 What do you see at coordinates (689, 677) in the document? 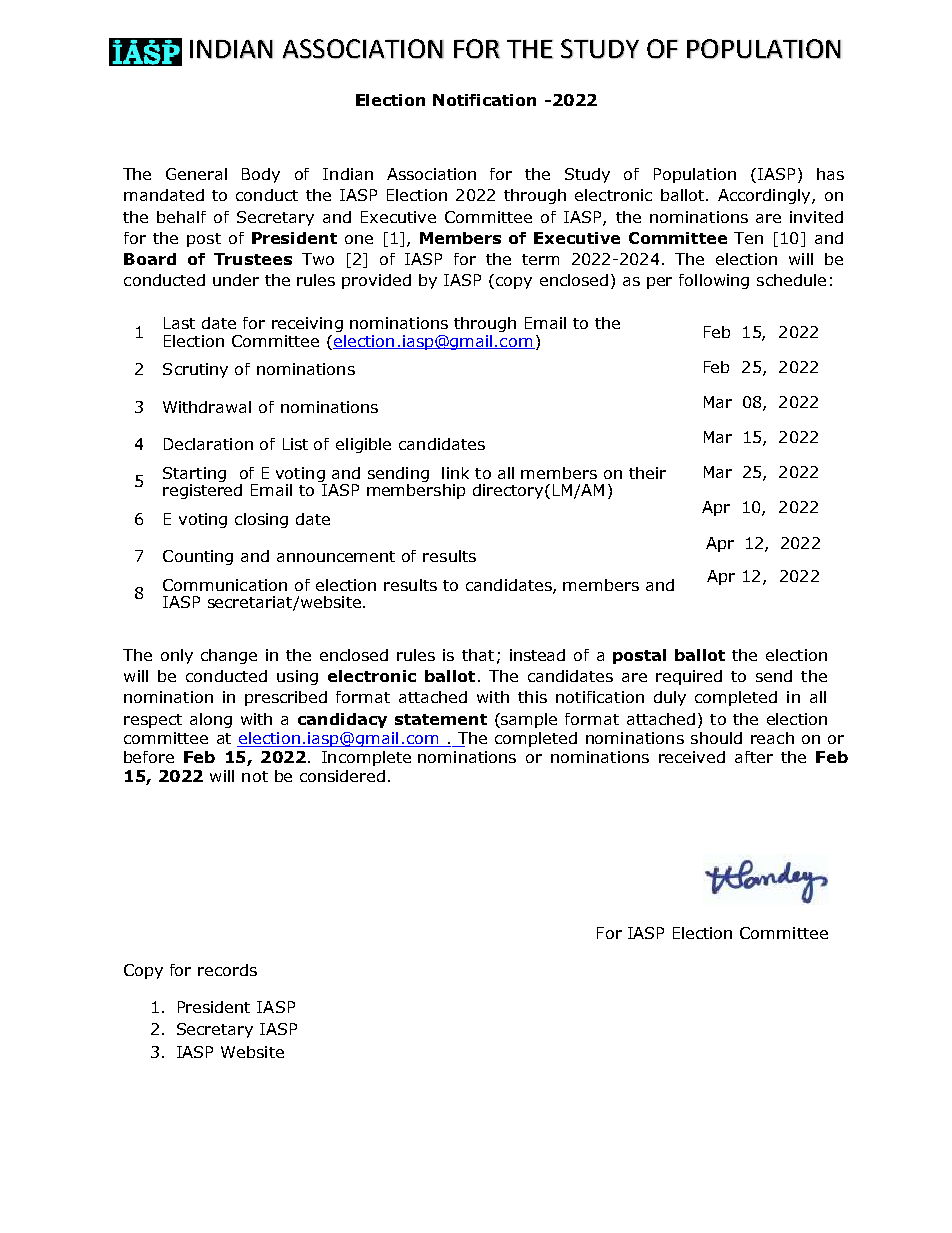
I see `required` at bounding box center [689, 677].
